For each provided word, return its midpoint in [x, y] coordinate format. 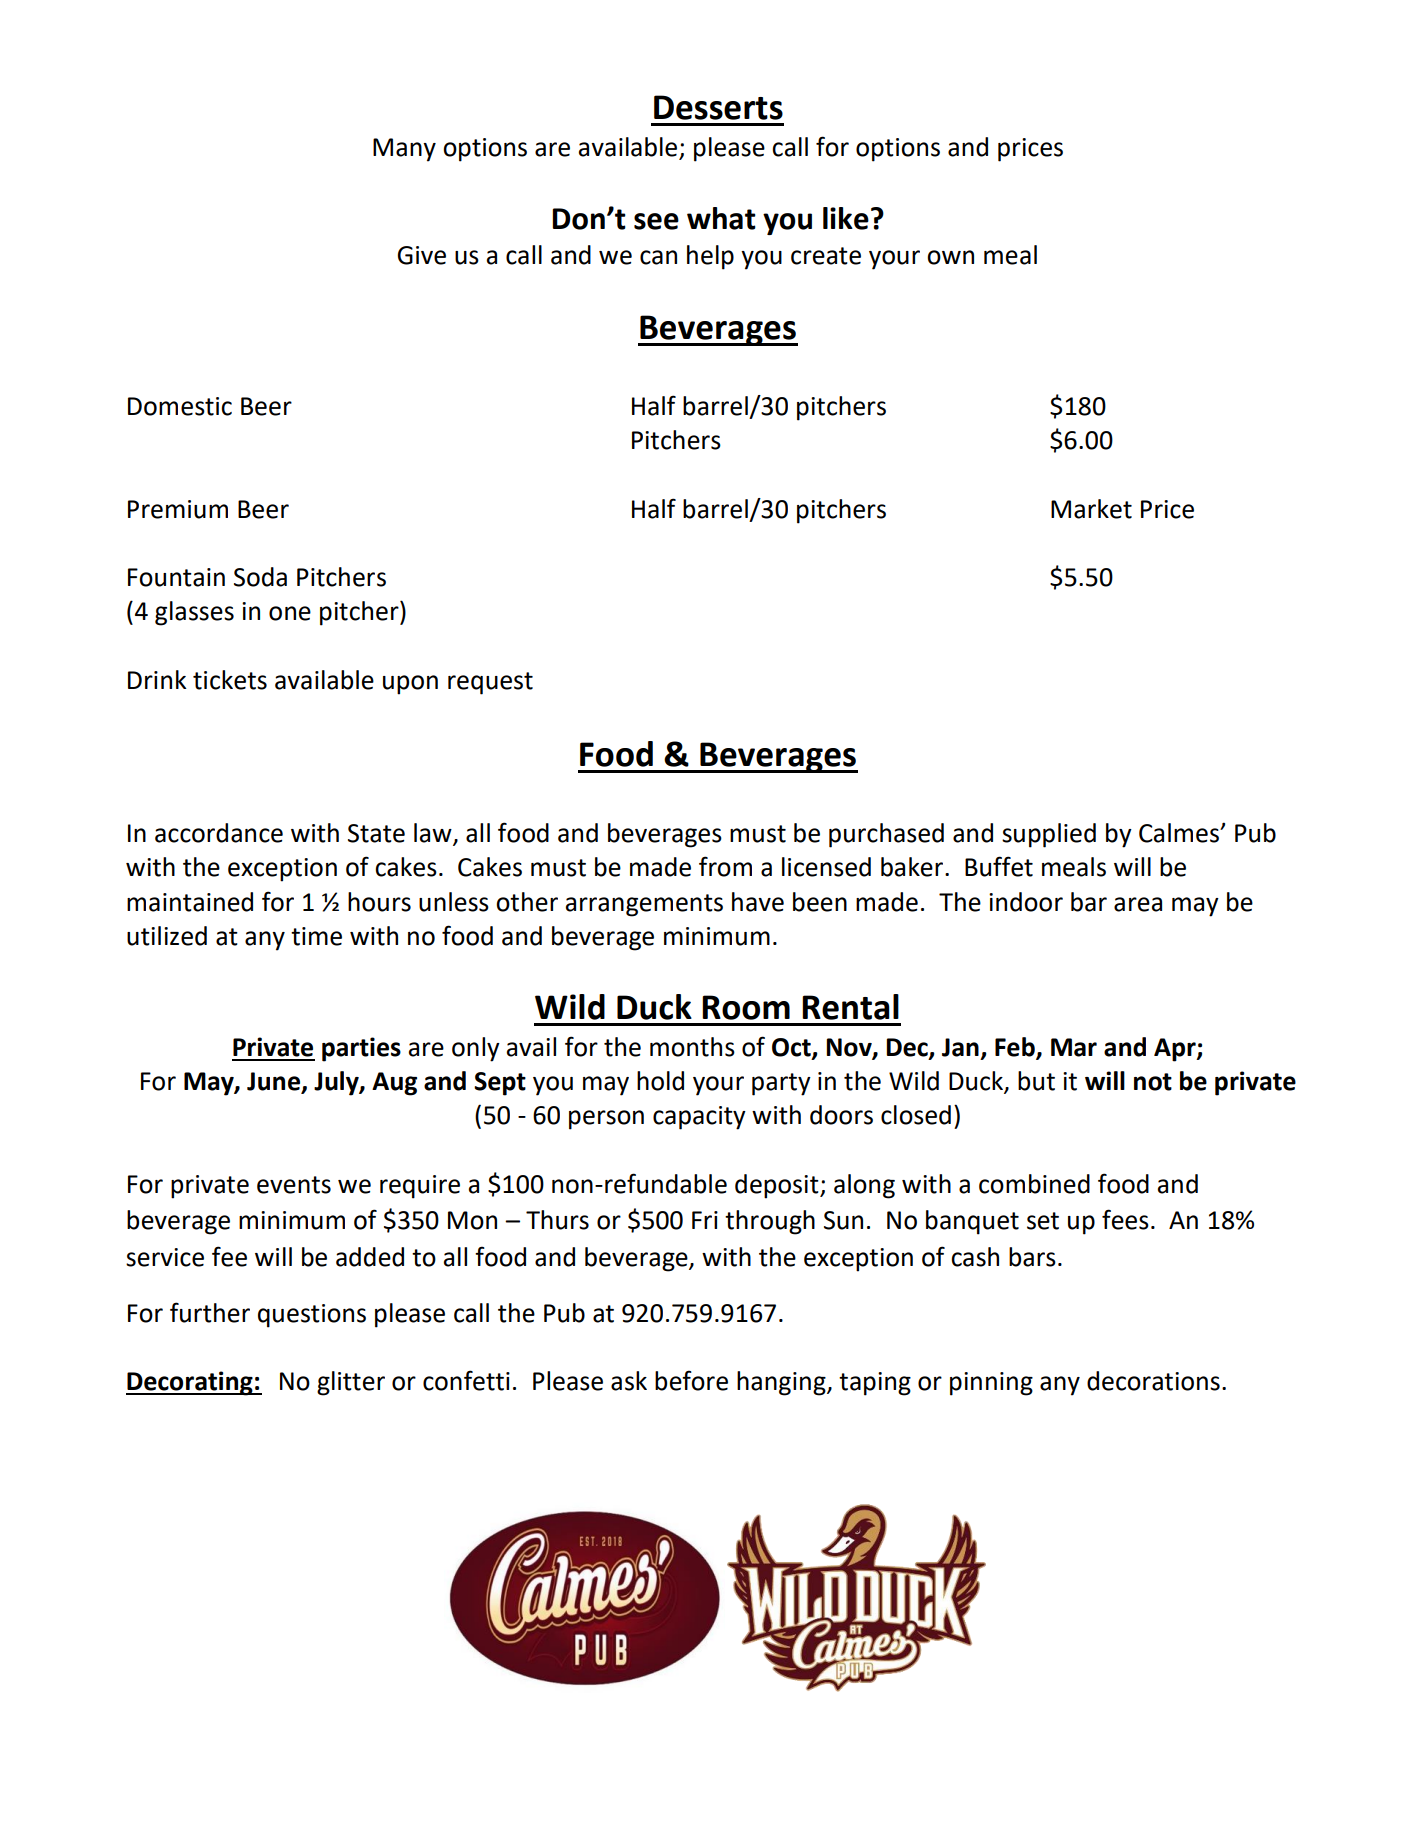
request [490, 683]
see [656, 221]
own [950, 257]
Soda [260, 577]
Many [404, 150]
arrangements [644, 905]
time [316, 936]
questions [312, 1316]
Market [1091, 509]
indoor [1026, 902]
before [691, 1380]
